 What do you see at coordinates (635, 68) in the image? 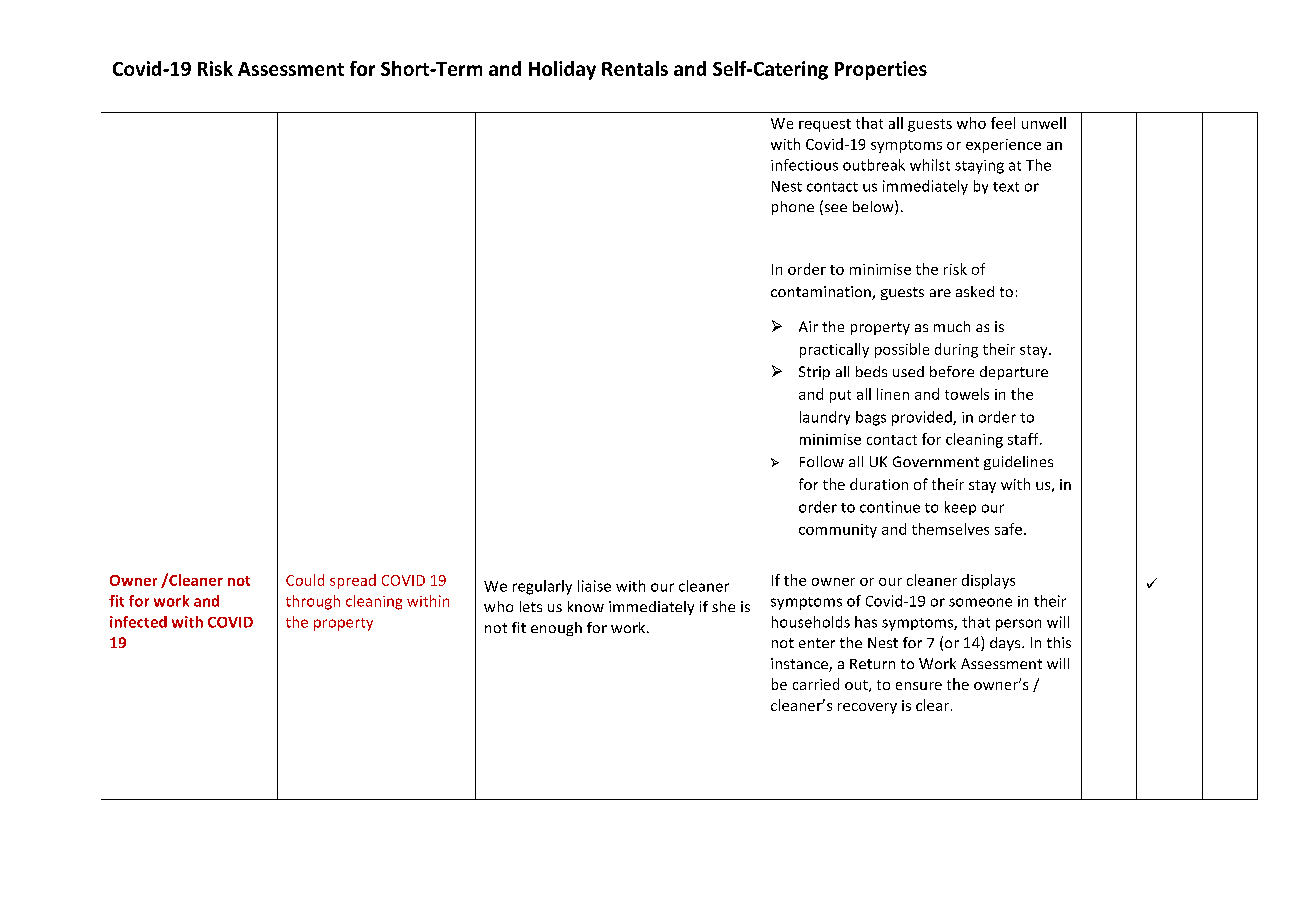
I see `Rentals` at bounding box center [635, 68].
